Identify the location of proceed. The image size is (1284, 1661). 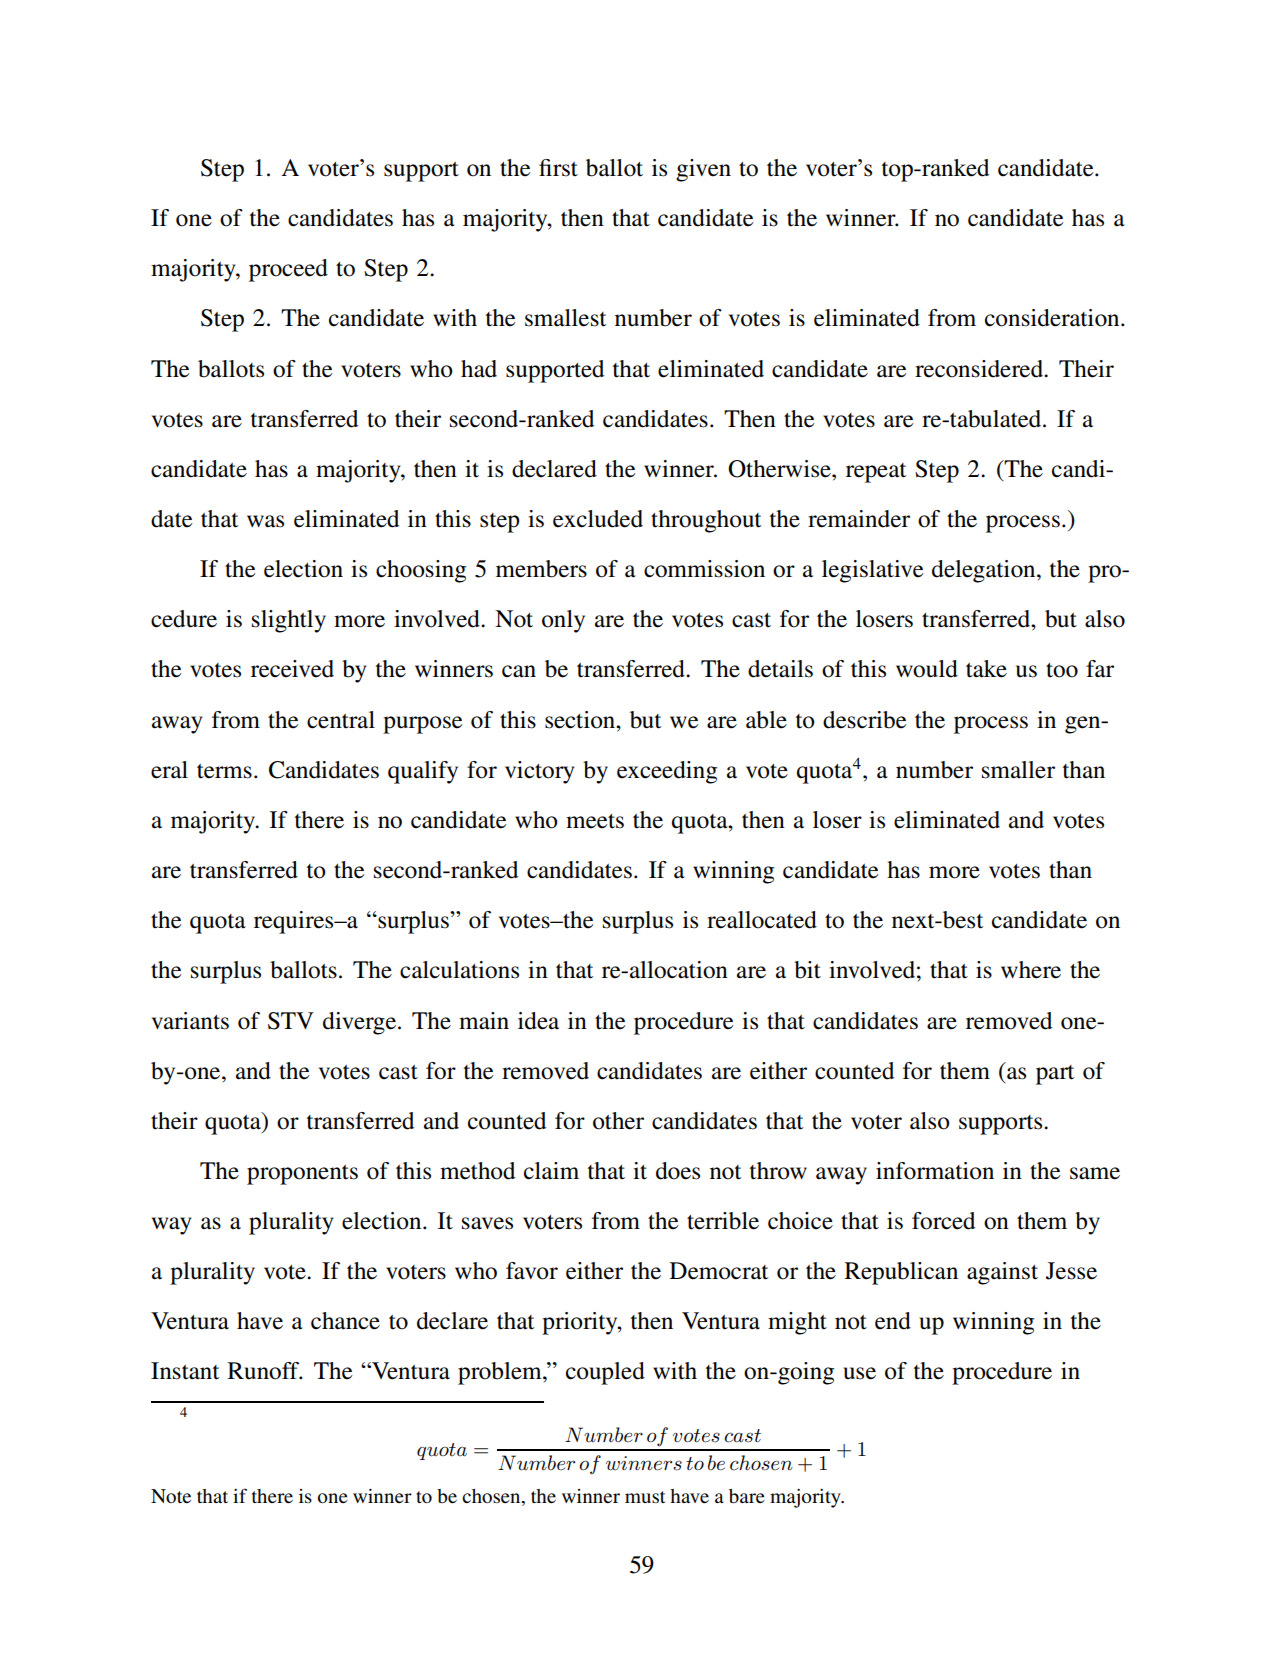
(288, 270).
